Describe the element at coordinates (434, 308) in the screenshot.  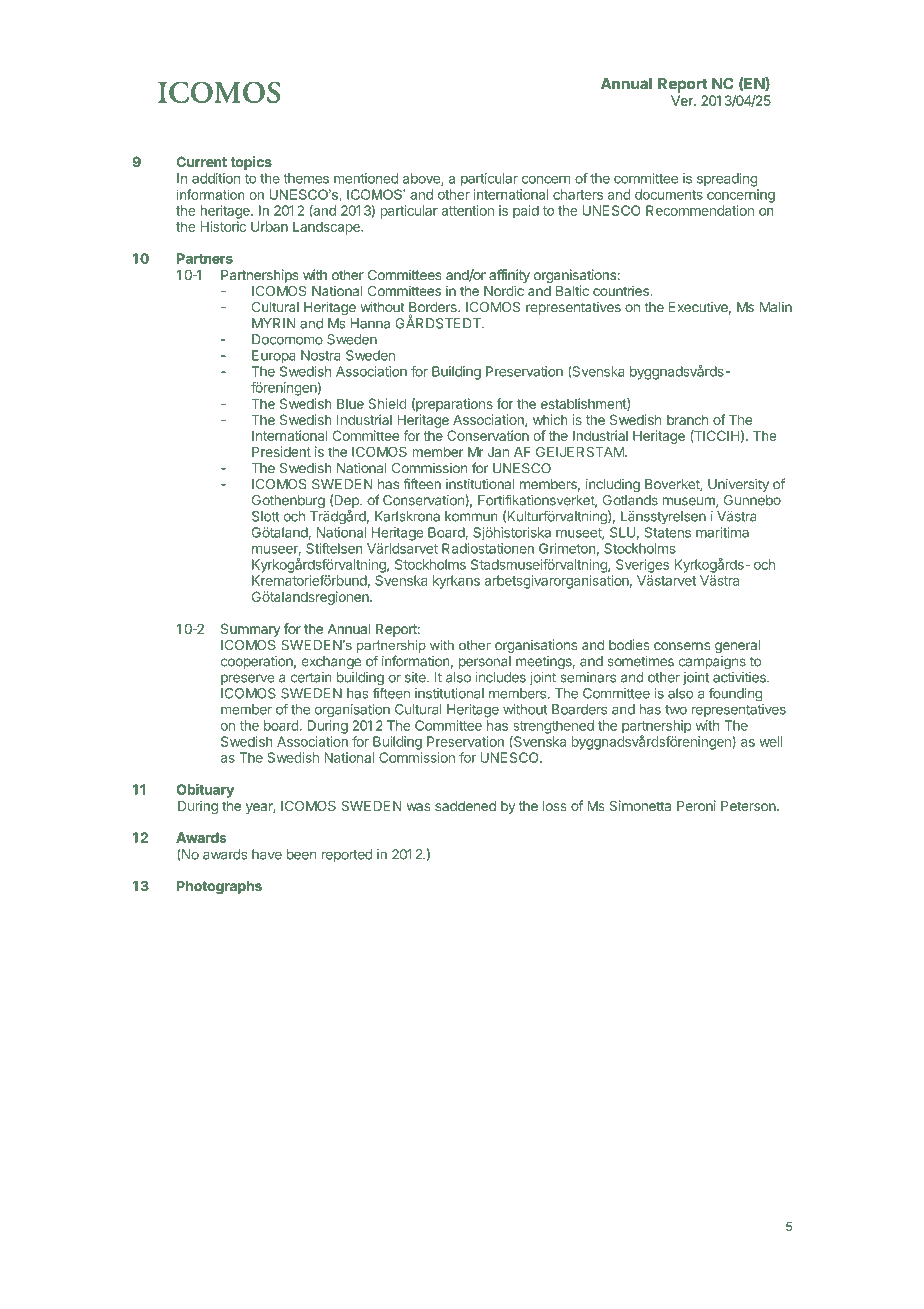
I see `Borders` at that location.
